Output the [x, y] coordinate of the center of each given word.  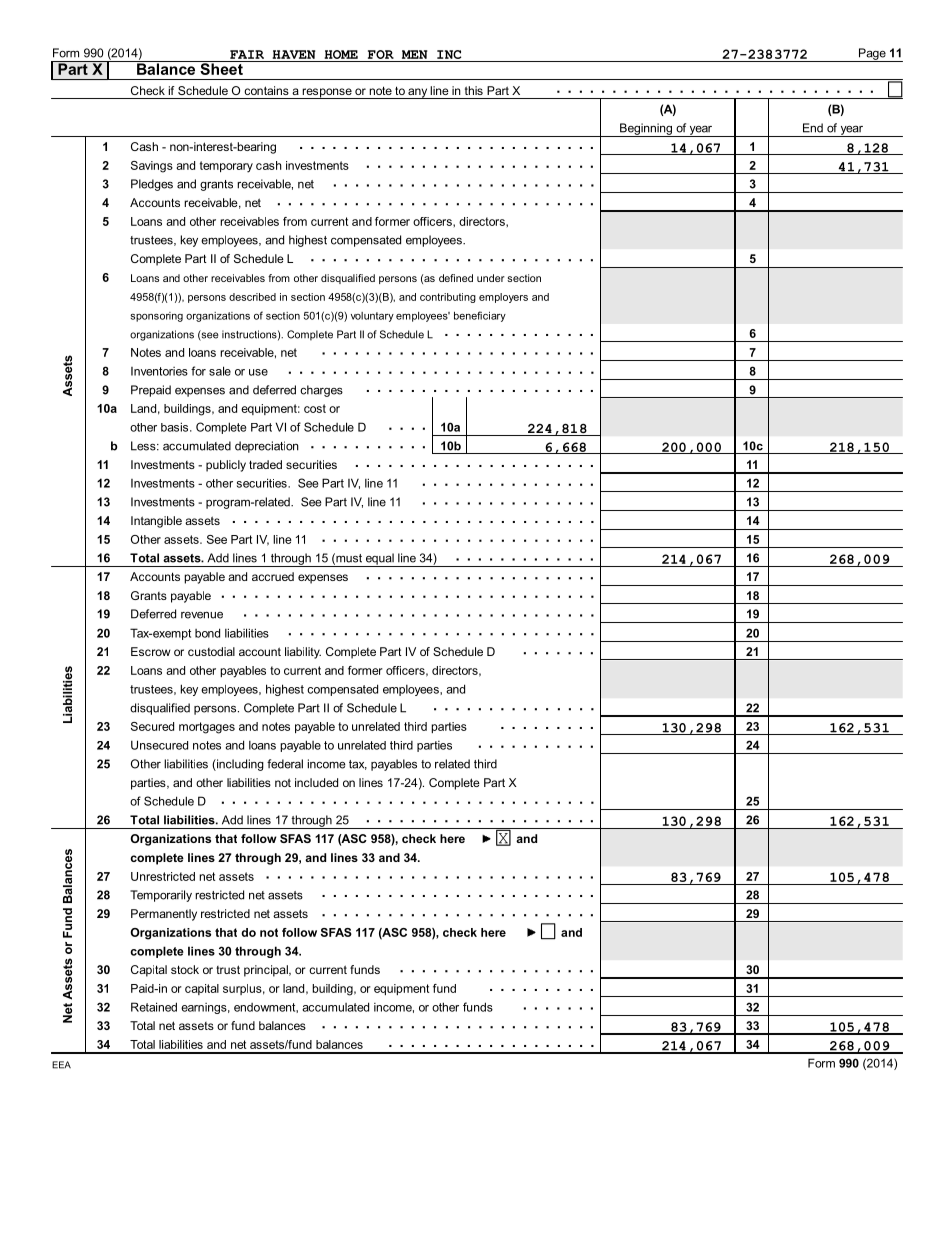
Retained [154, 1007]
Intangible [156, 522]
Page [872, 55]
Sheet [221, 68]
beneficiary [480, 316]
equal [380, 560]
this [474, 90]
